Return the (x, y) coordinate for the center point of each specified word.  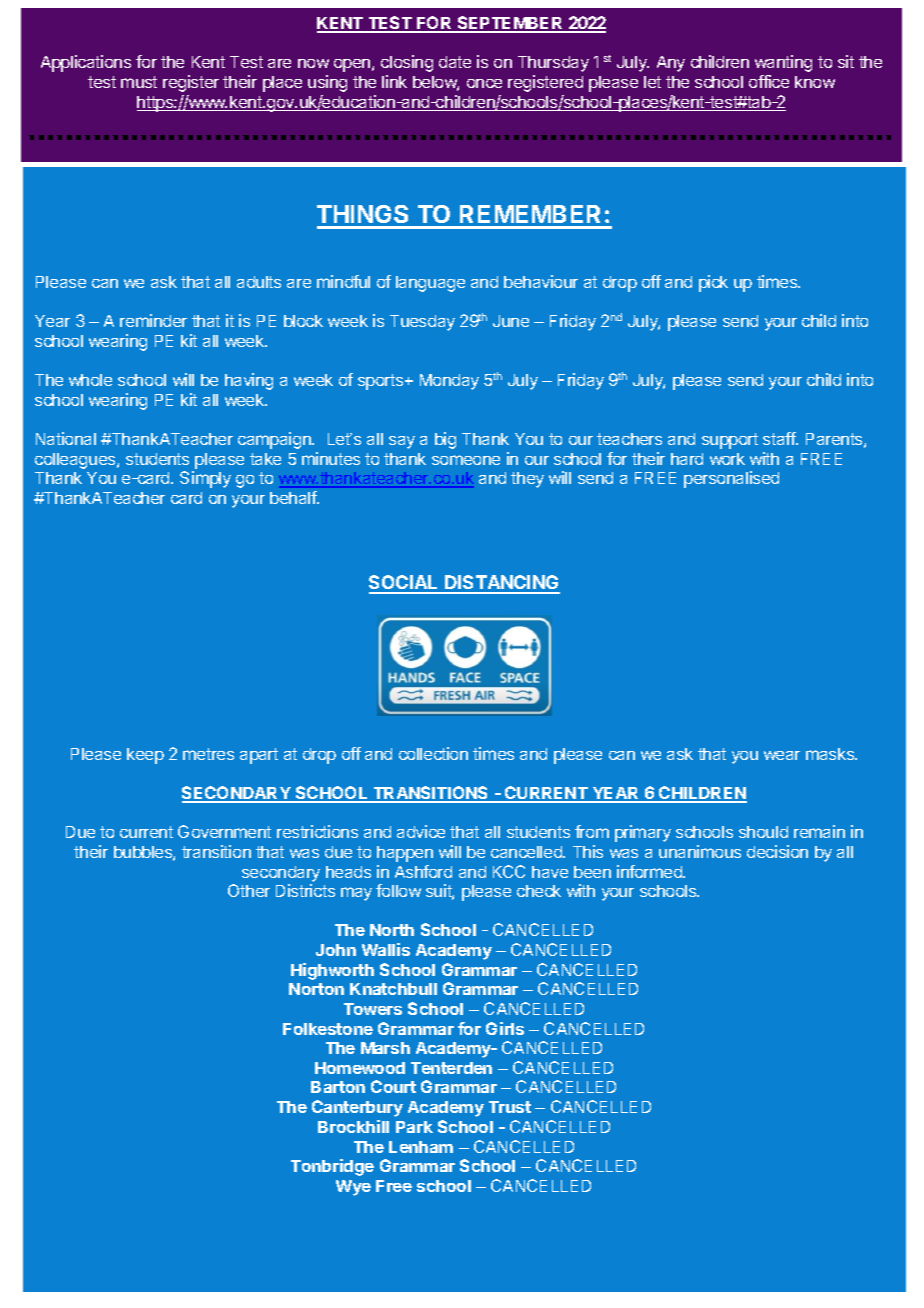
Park (414, 1127)
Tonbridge (332, 1167)
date (455, 62)
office (769, 81)
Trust (510, 1107)
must (139, 82)
